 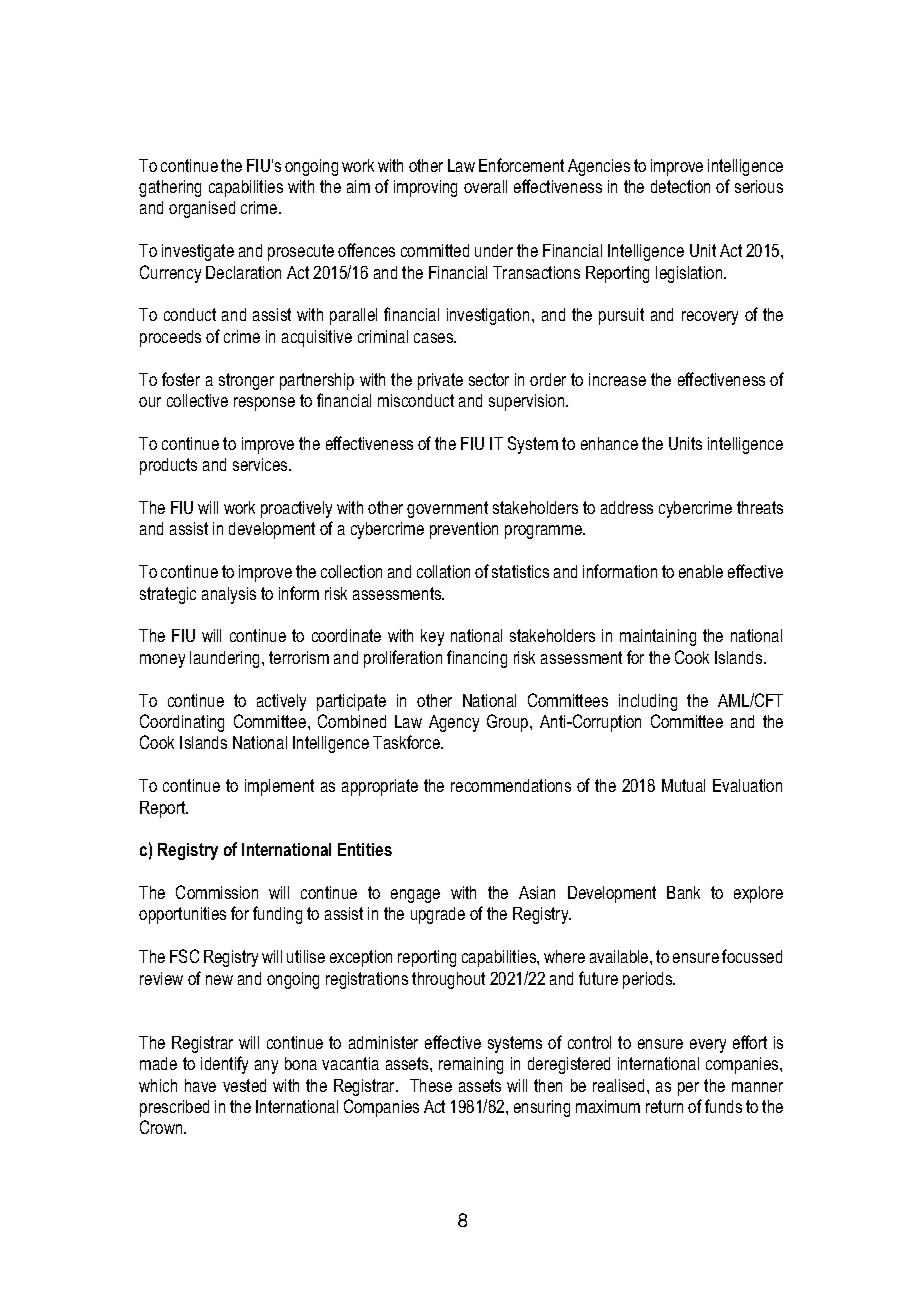 What do you see at coordinates (202, 209) in the screenshot?
I see `organised` at bounding box center [202, 209].
